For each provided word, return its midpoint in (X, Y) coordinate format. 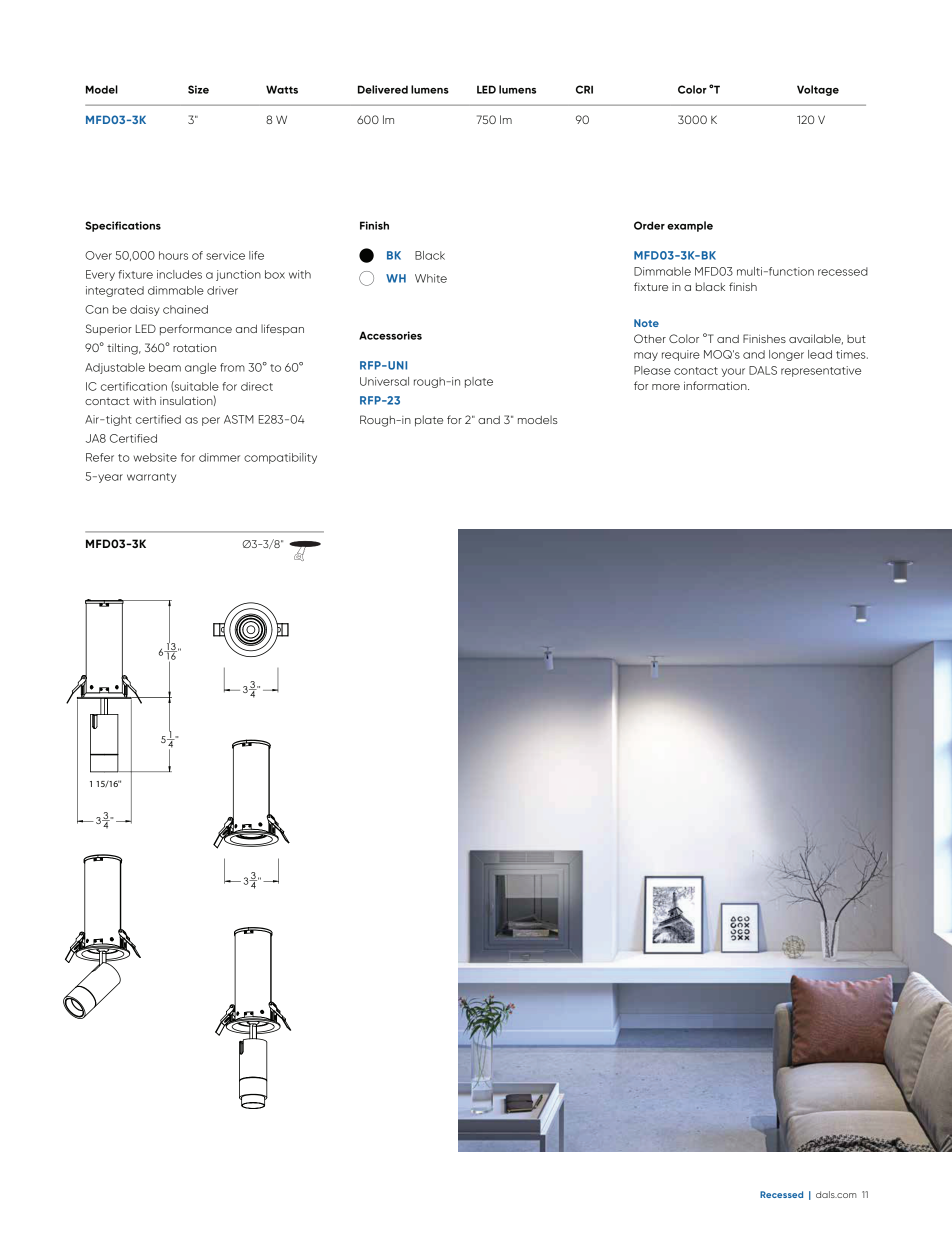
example (690, 226)
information (716, 385)
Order (649, 225)
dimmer (219, 457)
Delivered (383, 89)
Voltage (818, 90)
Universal (384, 381)
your (733, 372)
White (431, 278)
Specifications (123, 226)
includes (179, 274)
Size (198, 89)
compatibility (280, 458)
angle (200, 368)
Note (646, 323)
